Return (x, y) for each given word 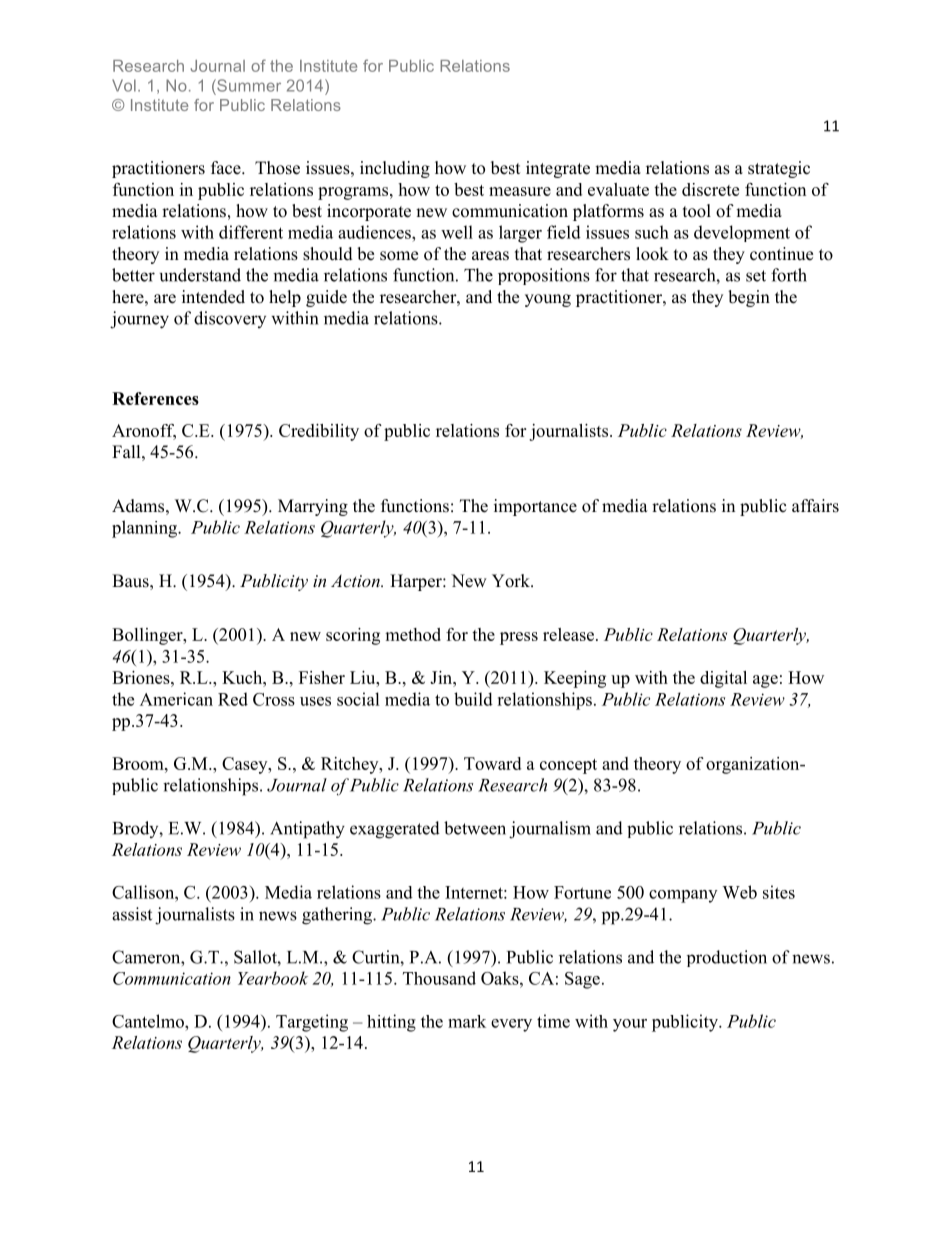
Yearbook (273, 978)
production (727, 958)
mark (467, 1021)
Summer (248, 85)
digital (723, 679)
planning (145, 529)
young (548, 300)
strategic (779, 169)
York (512, 581)
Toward (492, 763)
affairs (815, 506)
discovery (230, 319)
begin (749, 298)
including (395, 169)
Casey (246, 765)
